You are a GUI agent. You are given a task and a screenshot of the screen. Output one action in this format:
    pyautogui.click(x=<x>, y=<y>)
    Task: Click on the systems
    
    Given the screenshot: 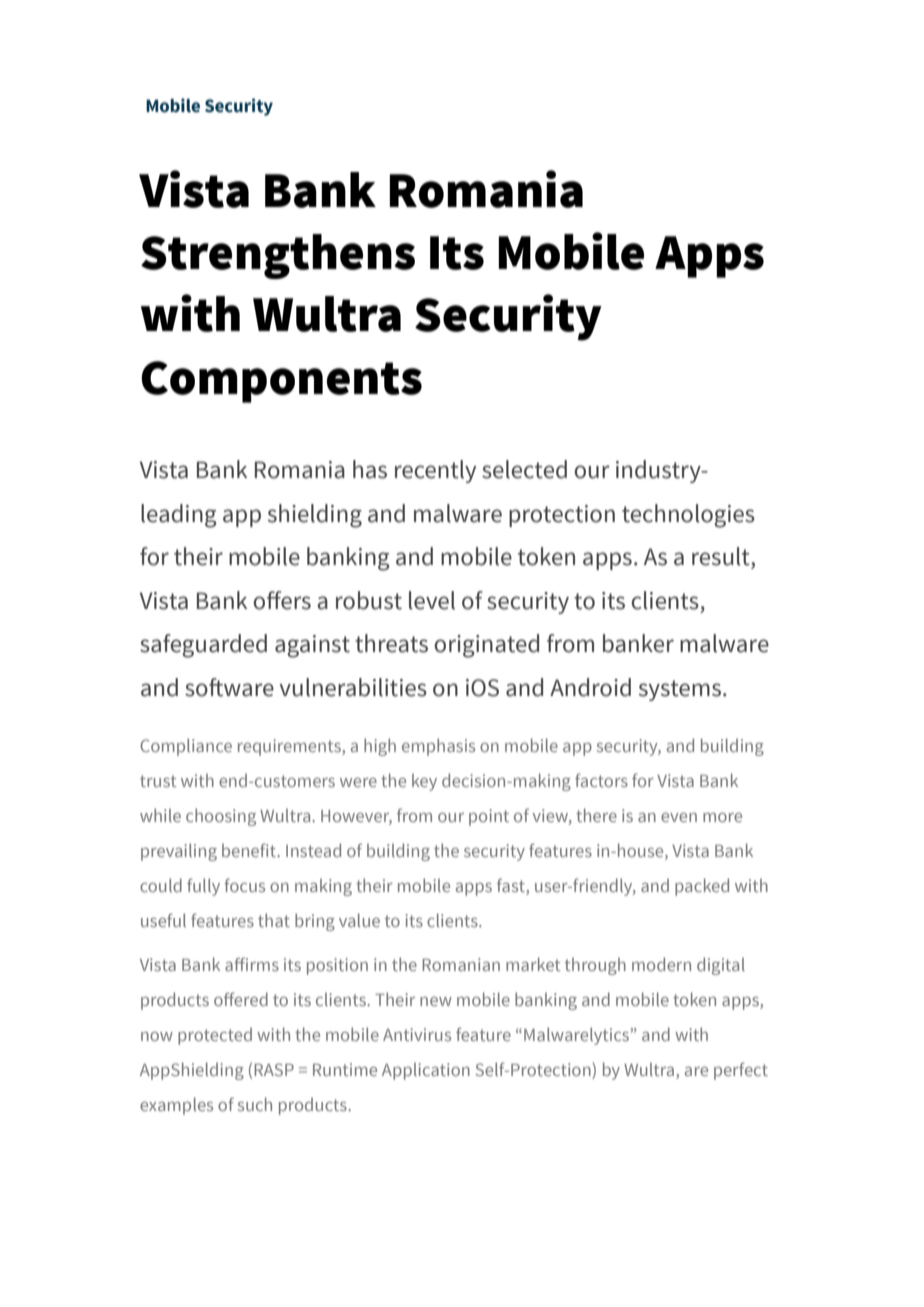 What is the action you would take?
    pyautogui.click(x=681, y=690)
